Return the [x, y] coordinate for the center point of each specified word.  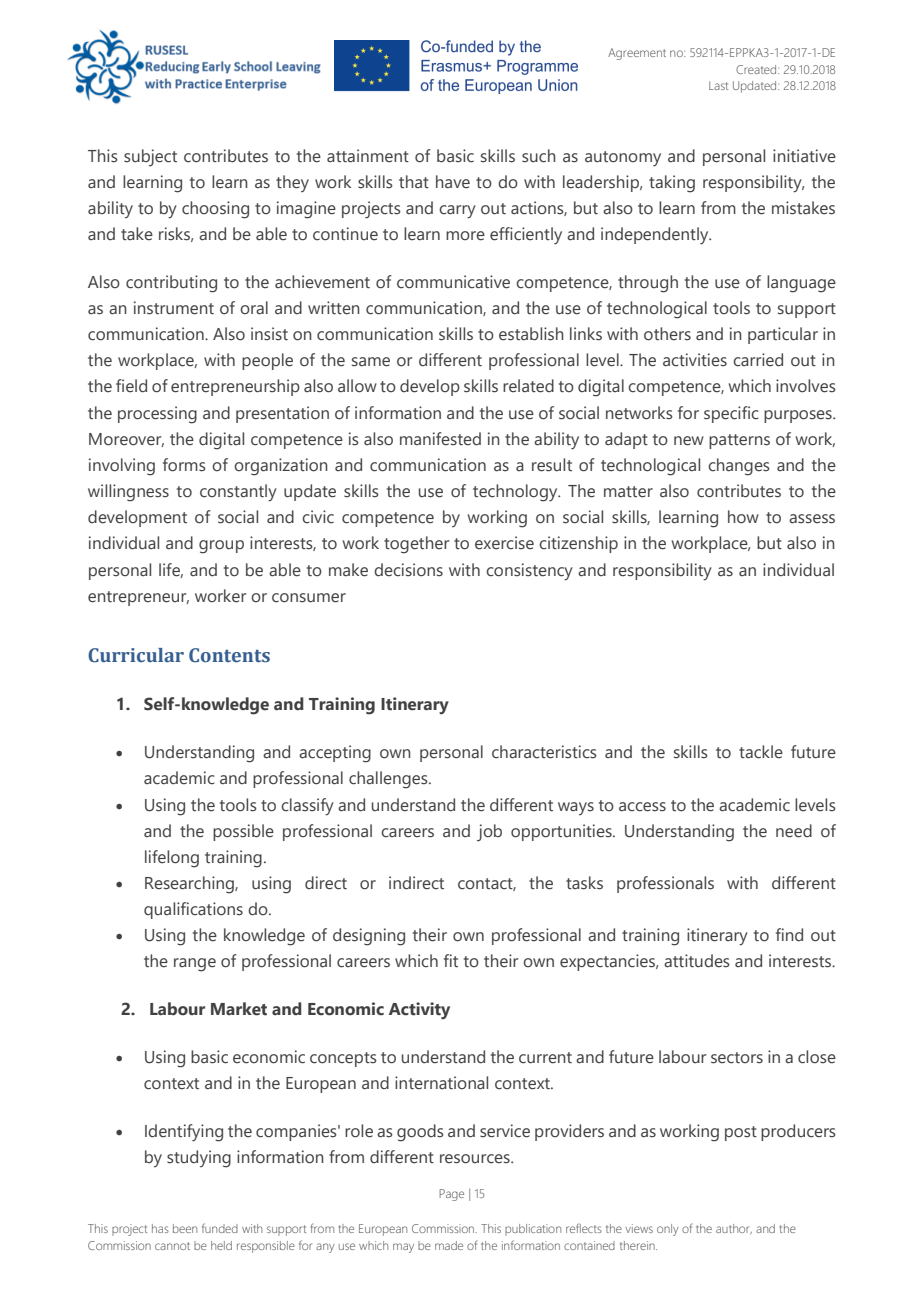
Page [451, 1195]
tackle [761, 752]
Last [718, 85]
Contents [229, 655]
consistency [529, 572]
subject [150, 158]
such [539, 156]
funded [220, 1228]
